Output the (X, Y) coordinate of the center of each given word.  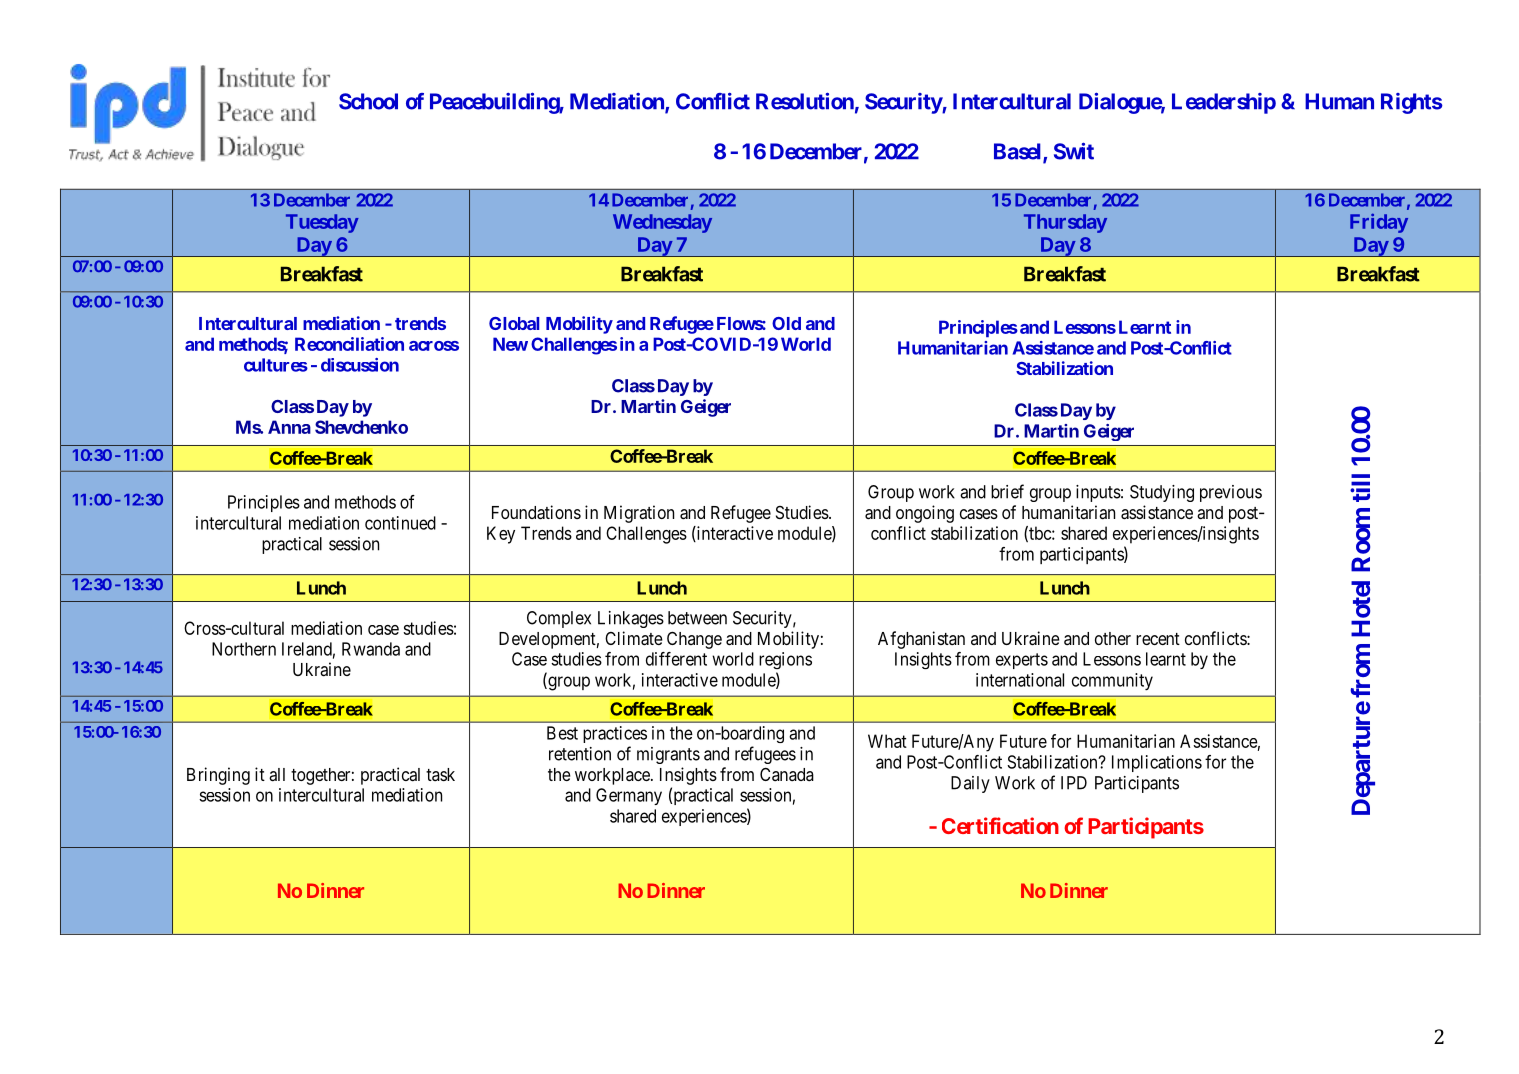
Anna (289, 427)
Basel (1019, 152)
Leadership (1224, 103)
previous (1231, 493)
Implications (1157, 763)
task (440, 774)
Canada (787, 774)
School (368, 101)
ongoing (925, 514)
